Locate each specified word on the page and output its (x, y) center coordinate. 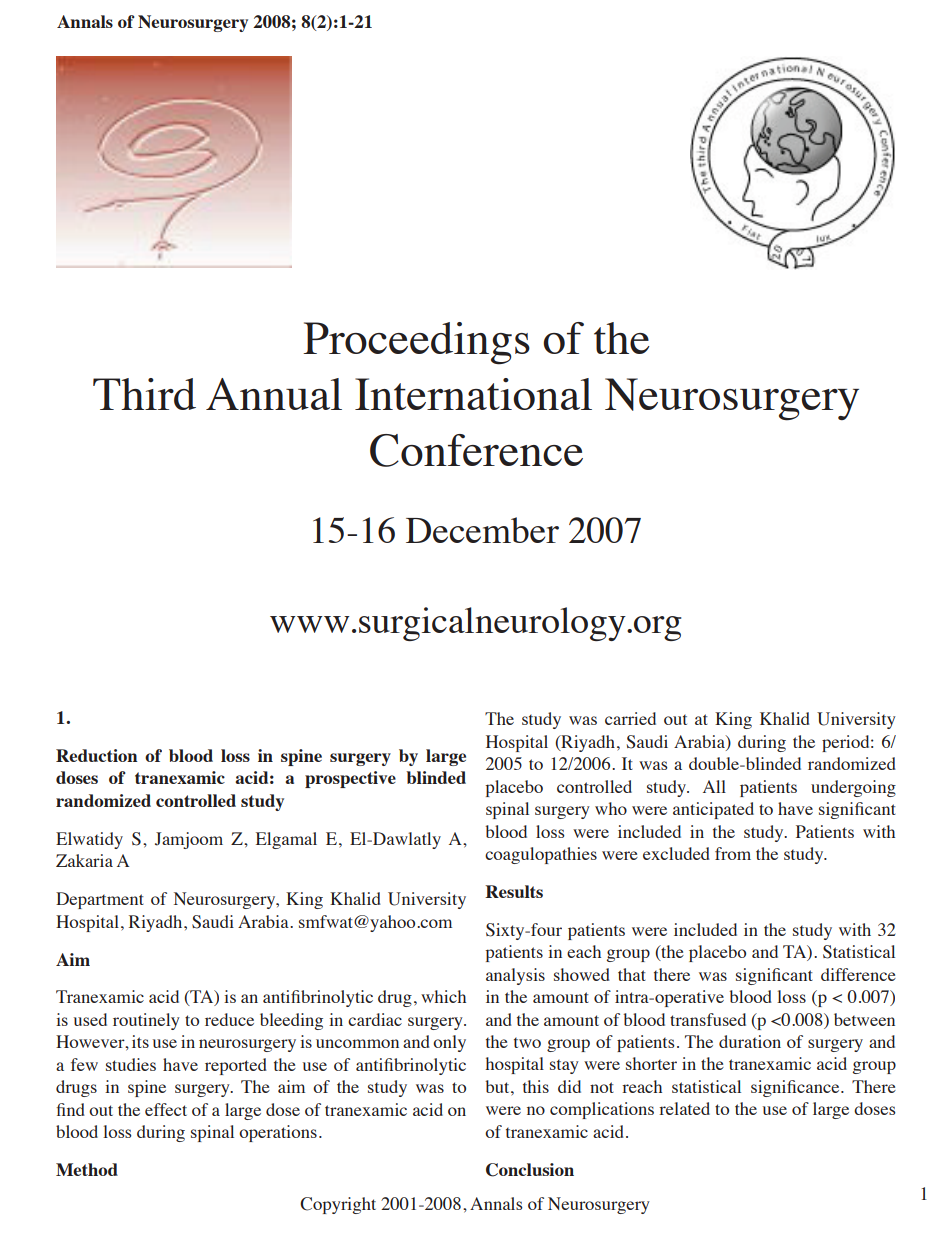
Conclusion (530, 1170)
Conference (476, 450)
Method (87, 1169)
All (714, 786)
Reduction (97, 755)
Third (144, 394)
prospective (350, 779)
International (473, 394)
